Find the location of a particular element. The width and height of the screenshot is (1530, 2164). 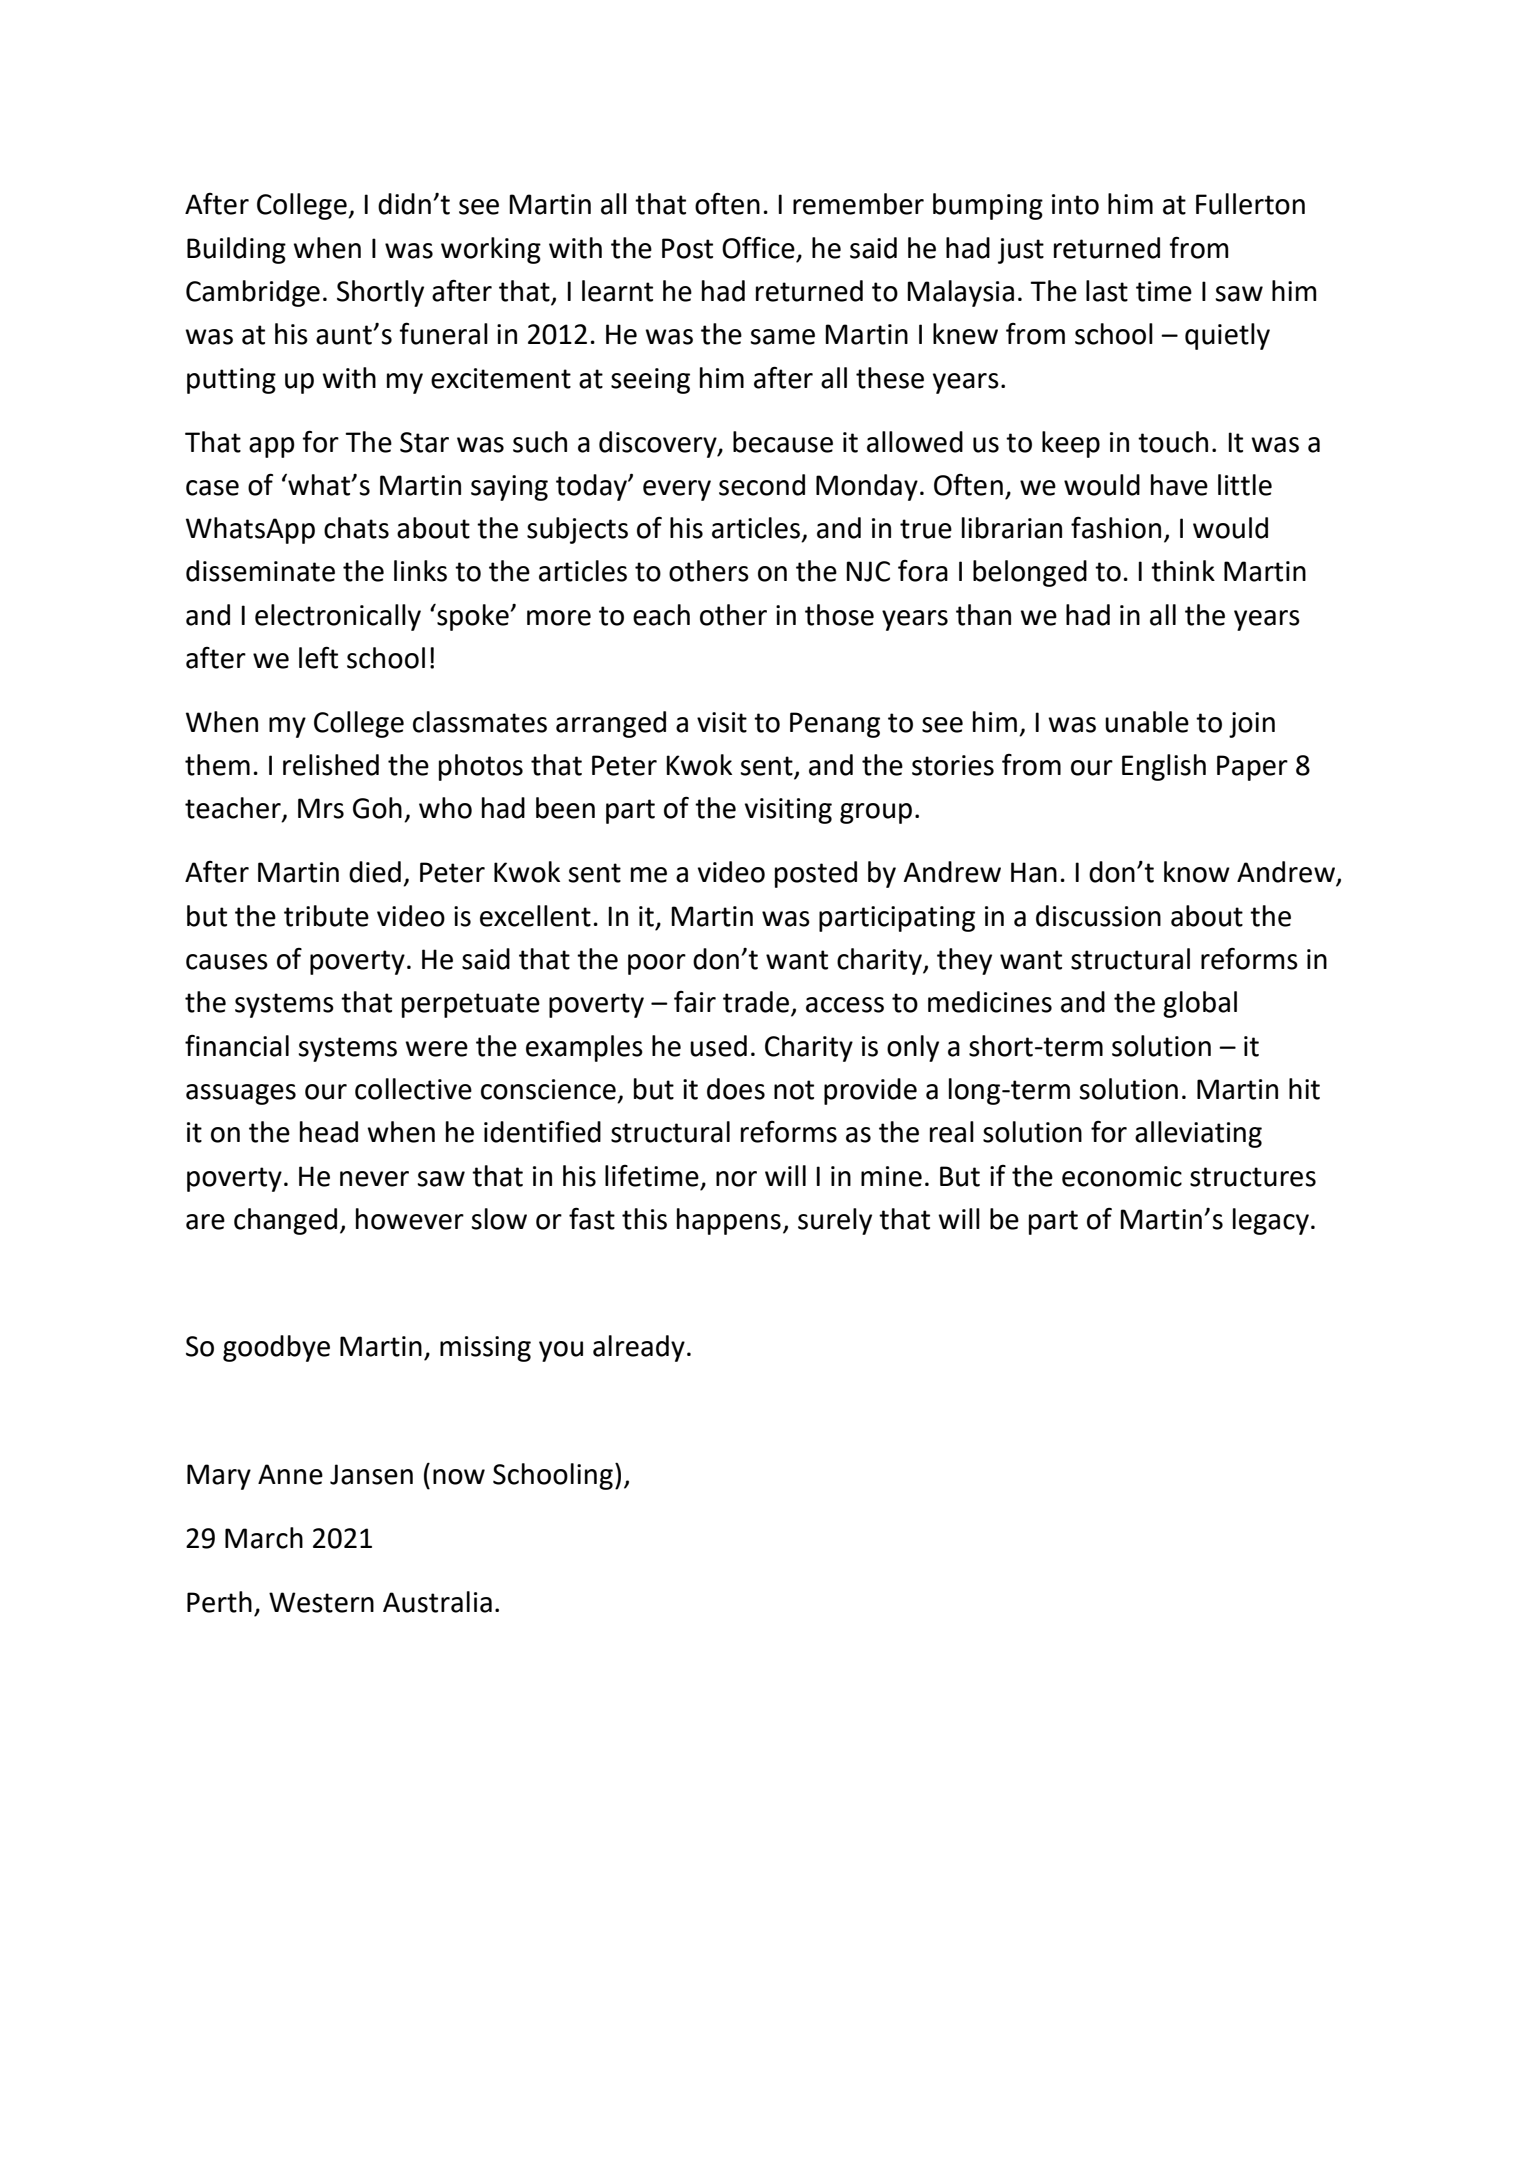

Building is located at coordinates (236, 250).
